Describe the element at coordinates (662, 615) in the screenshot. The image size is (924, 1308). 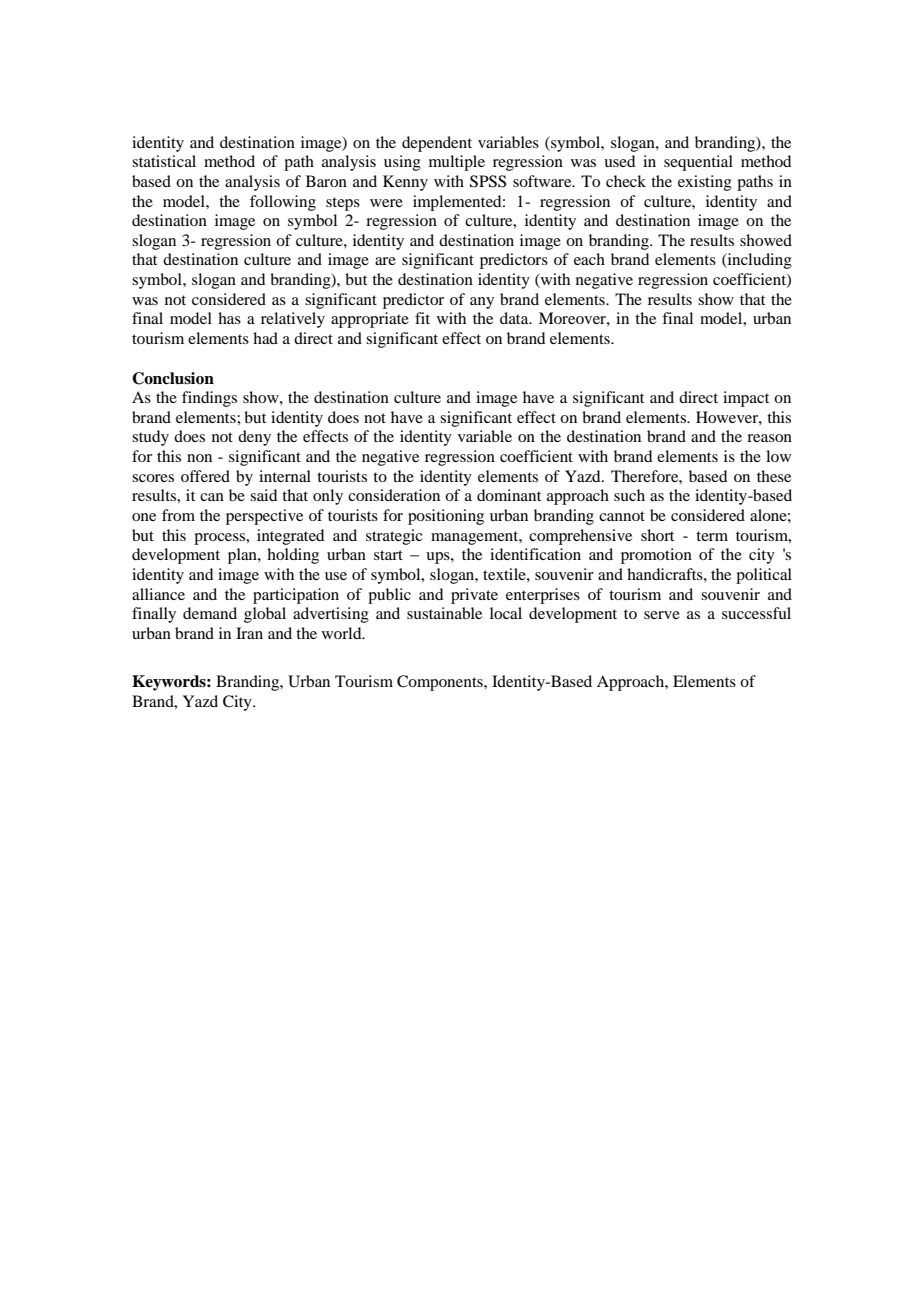
I see `serve` at that location.
